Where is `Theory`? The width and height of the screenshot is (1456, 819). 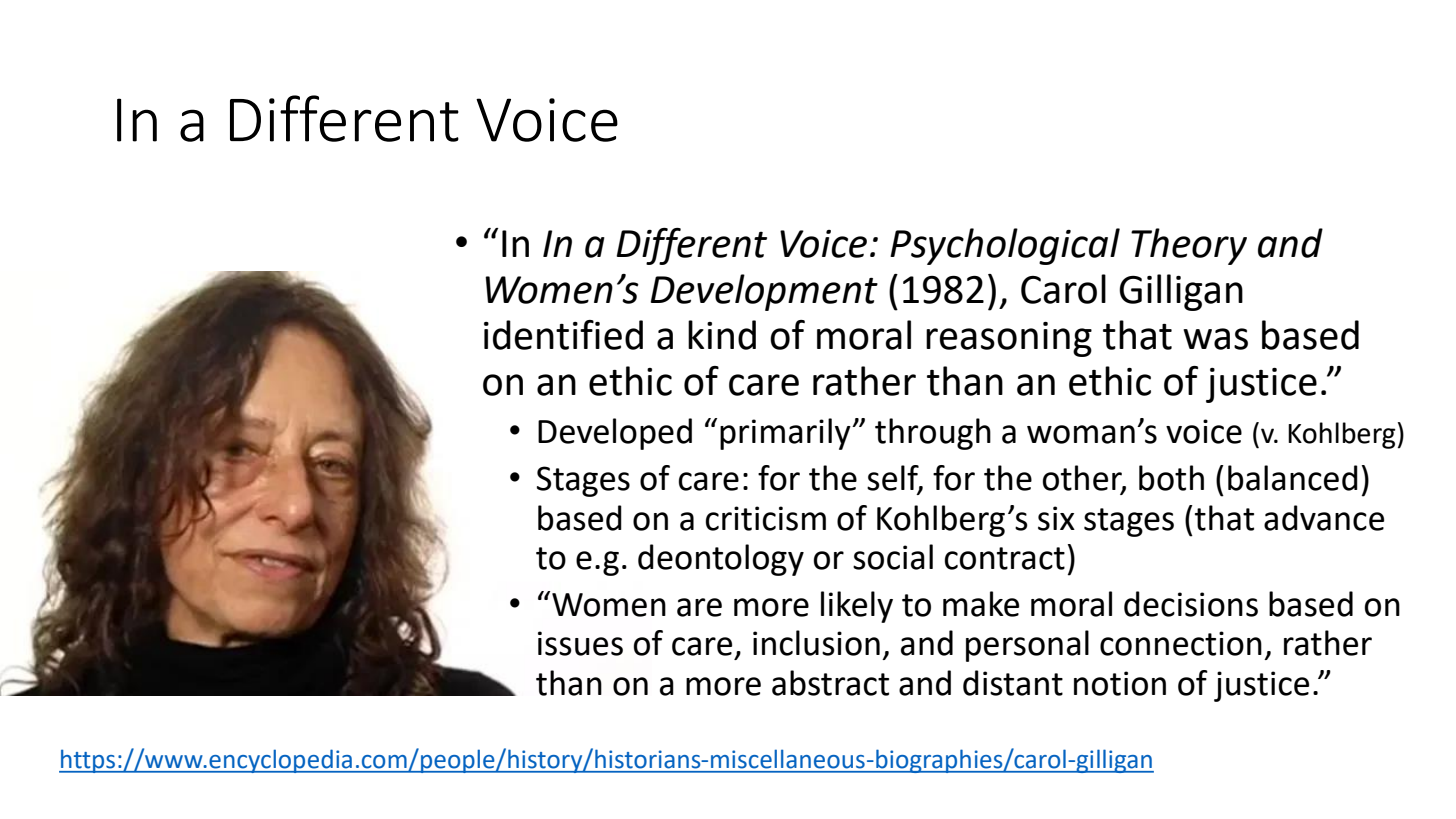
Theory is located at coordinates (1189, 246).
